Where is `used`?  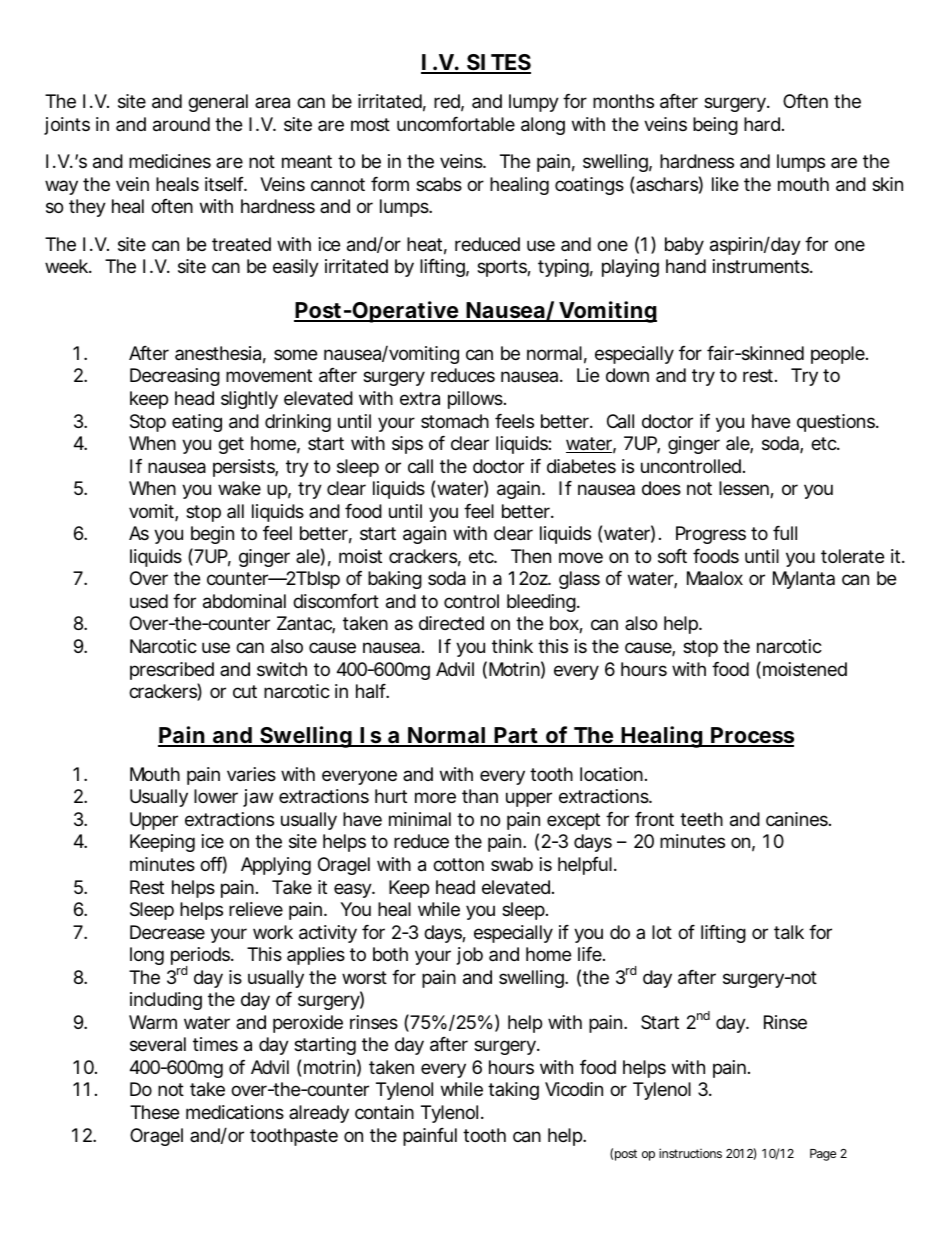
used is located at coordinates (149, 601).
